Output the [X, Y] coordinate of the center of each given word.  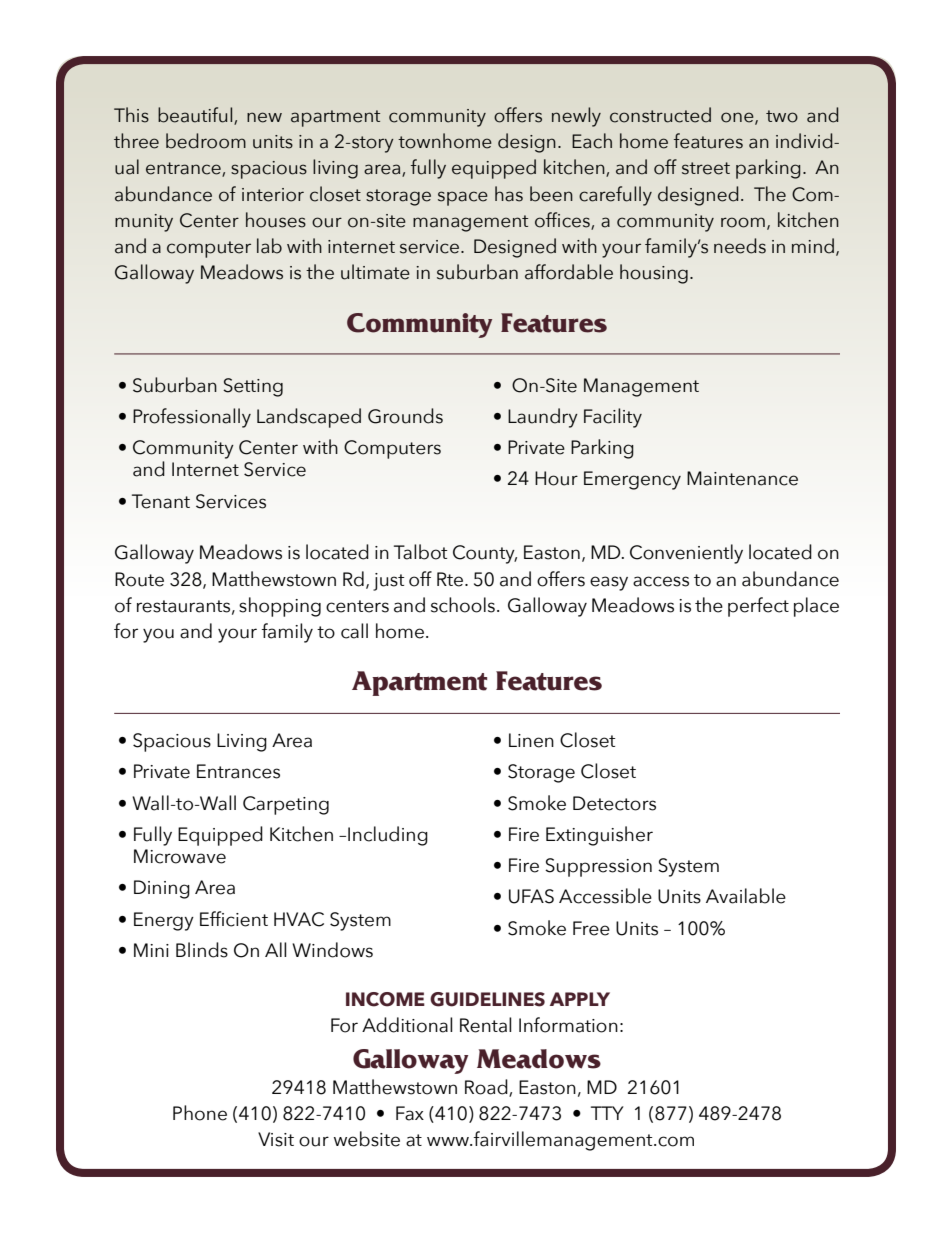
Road [487, 1088]
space [463, 198]
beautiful [196, 116]
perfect [758, 607]
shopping [280, 607]
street [706, 168]
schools [463, 605]
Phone [200, 1113]
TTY [607, 1113]
